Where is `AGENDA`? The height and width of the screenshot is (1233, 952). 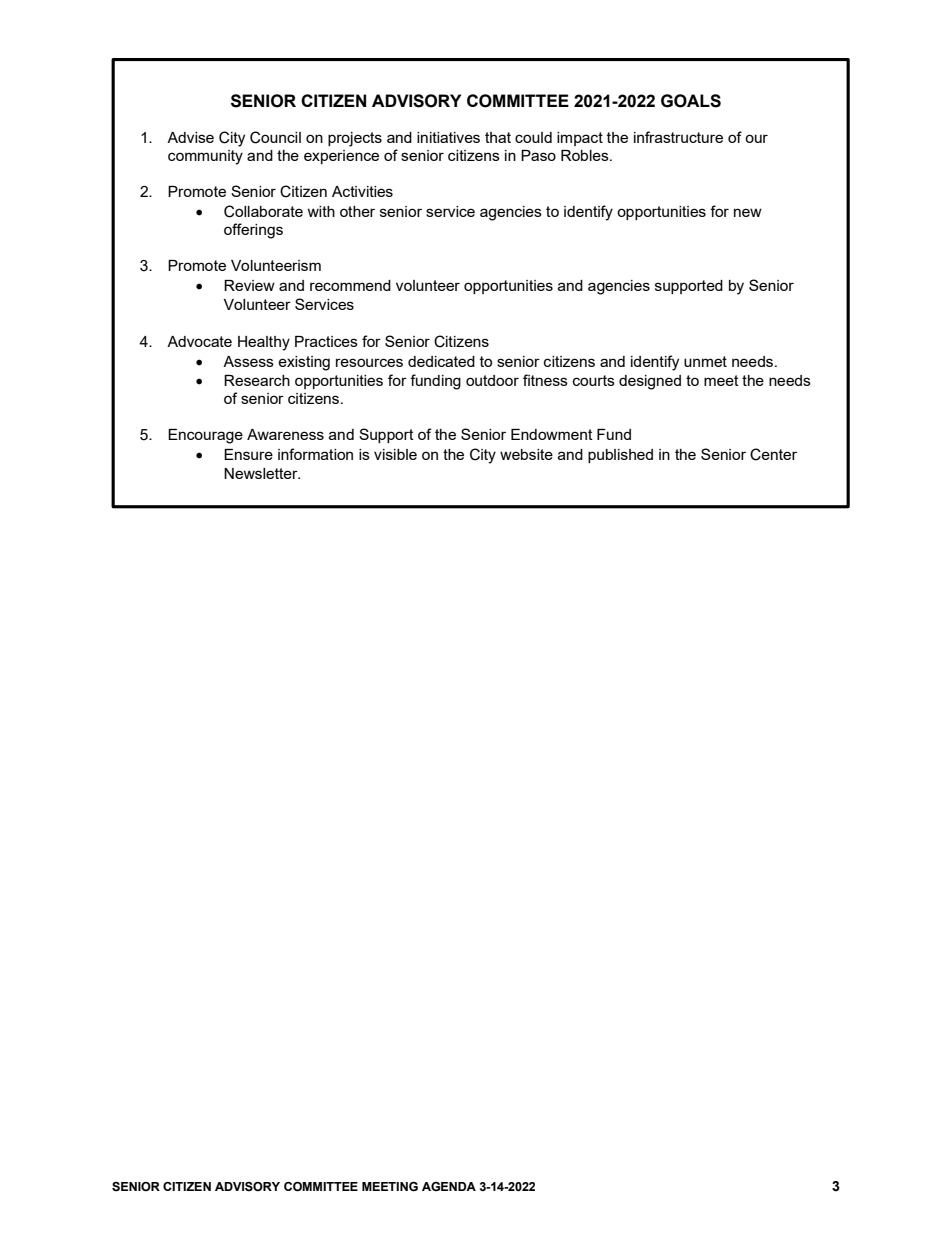 AGENDA is located at coordinates (449, 1186).
